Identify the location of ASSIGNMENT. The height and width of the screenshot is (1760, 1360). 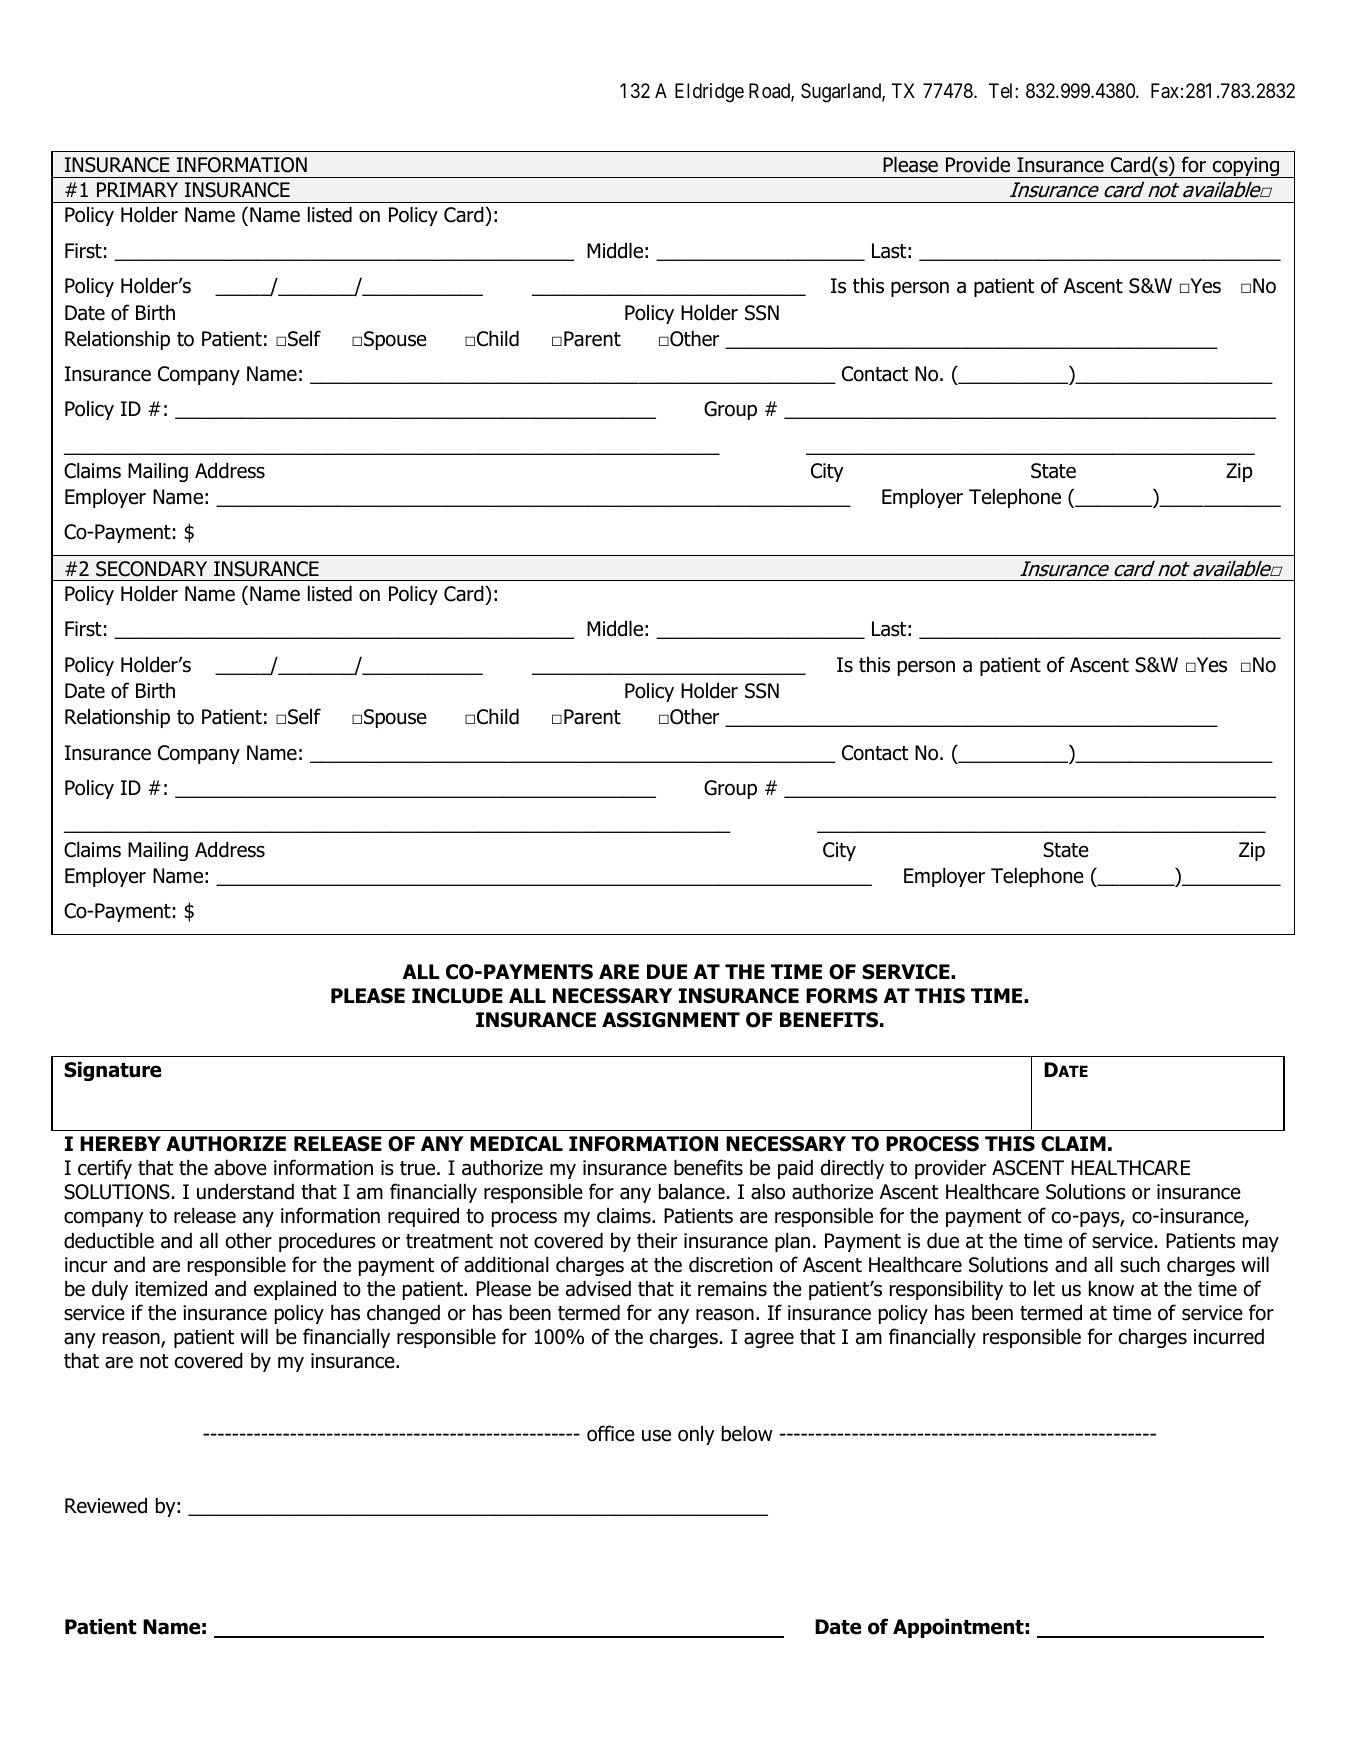
(671, 1020).
